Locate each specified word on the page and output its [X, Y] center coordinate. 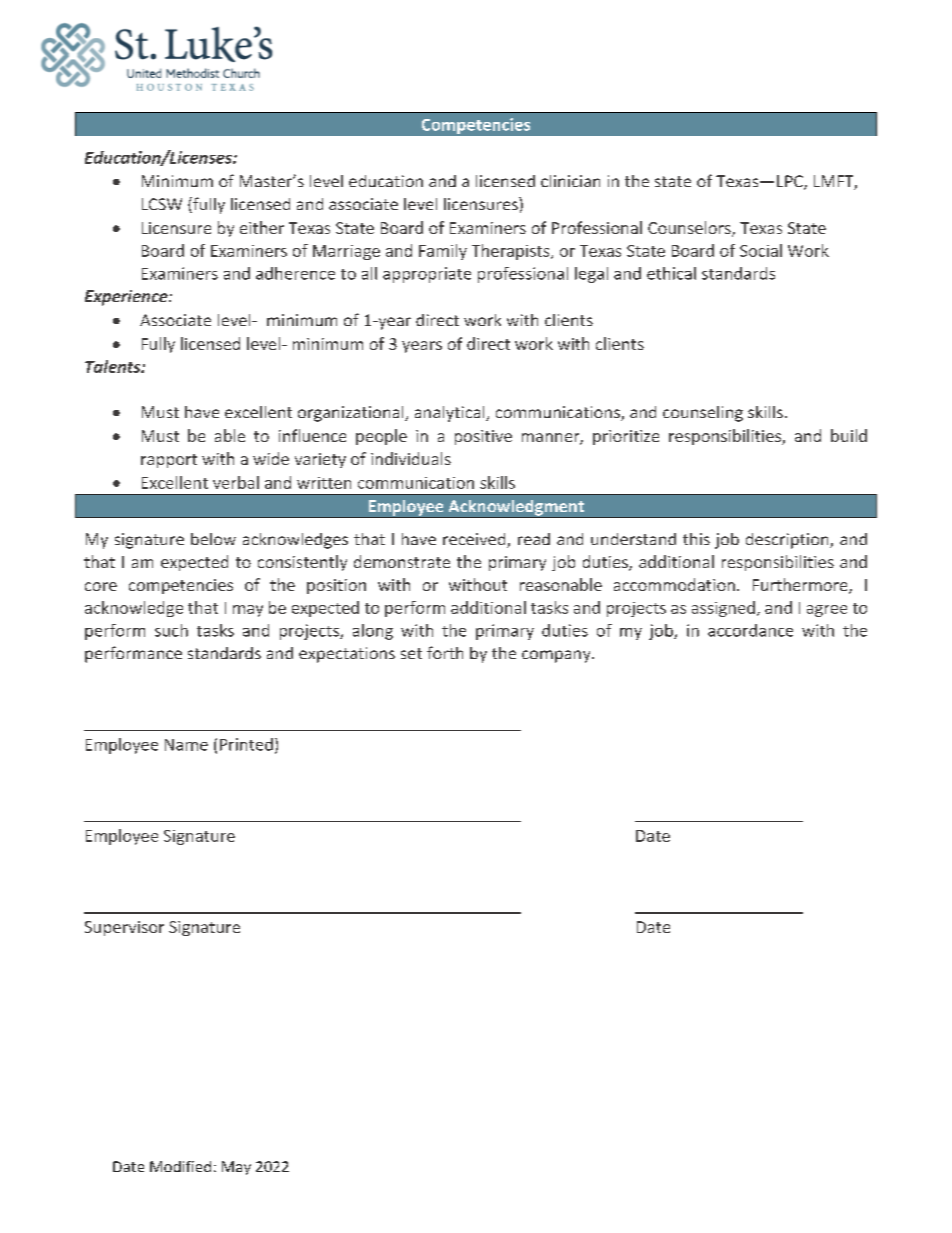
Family [443, 252]
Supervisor [124, 928]
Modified [180, 1166]
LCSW [162, 204]
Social [761, 250]
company [557, 656]
